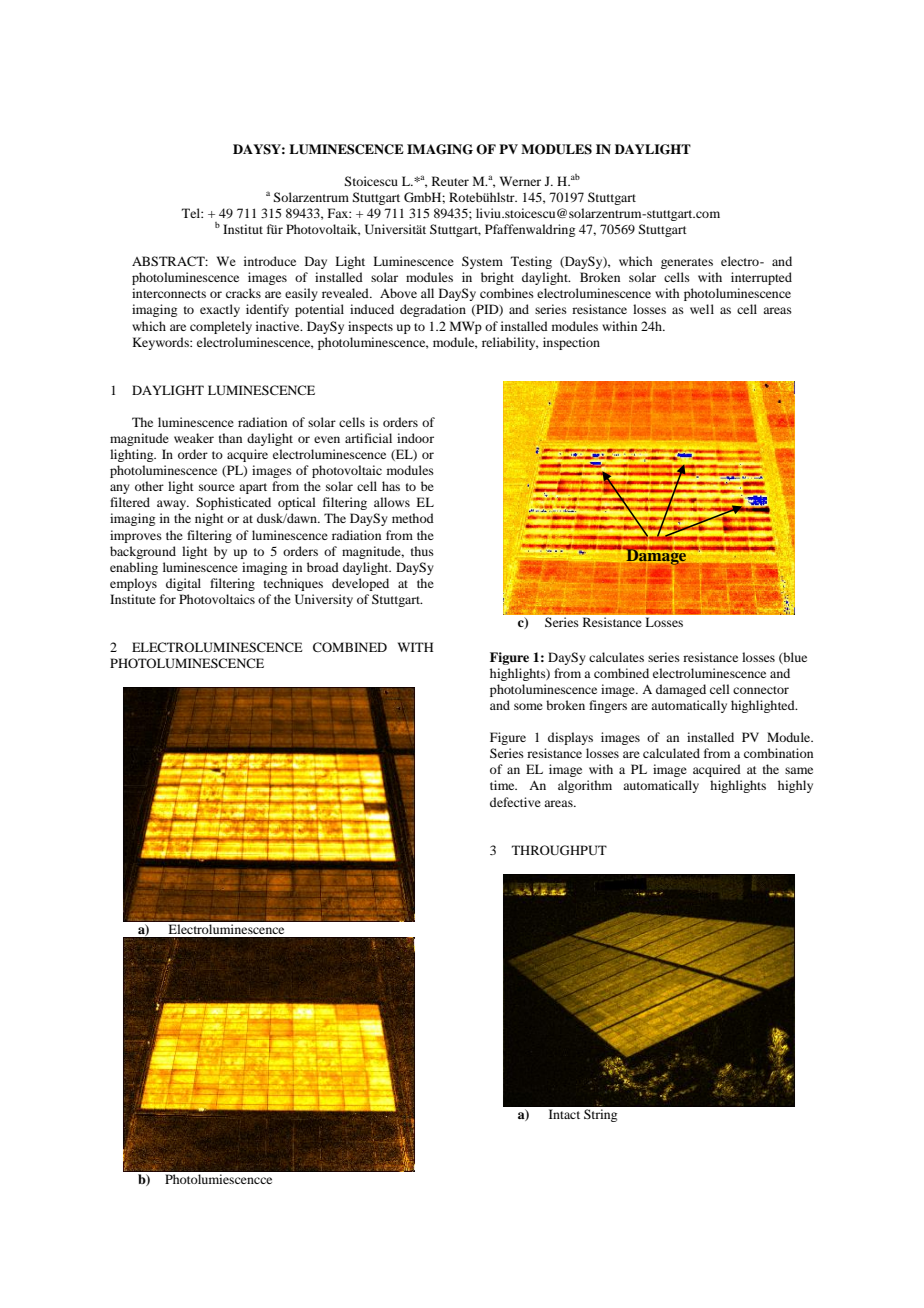 This page has height=1308, width=924. I want to click on time, so click(503, 785).
